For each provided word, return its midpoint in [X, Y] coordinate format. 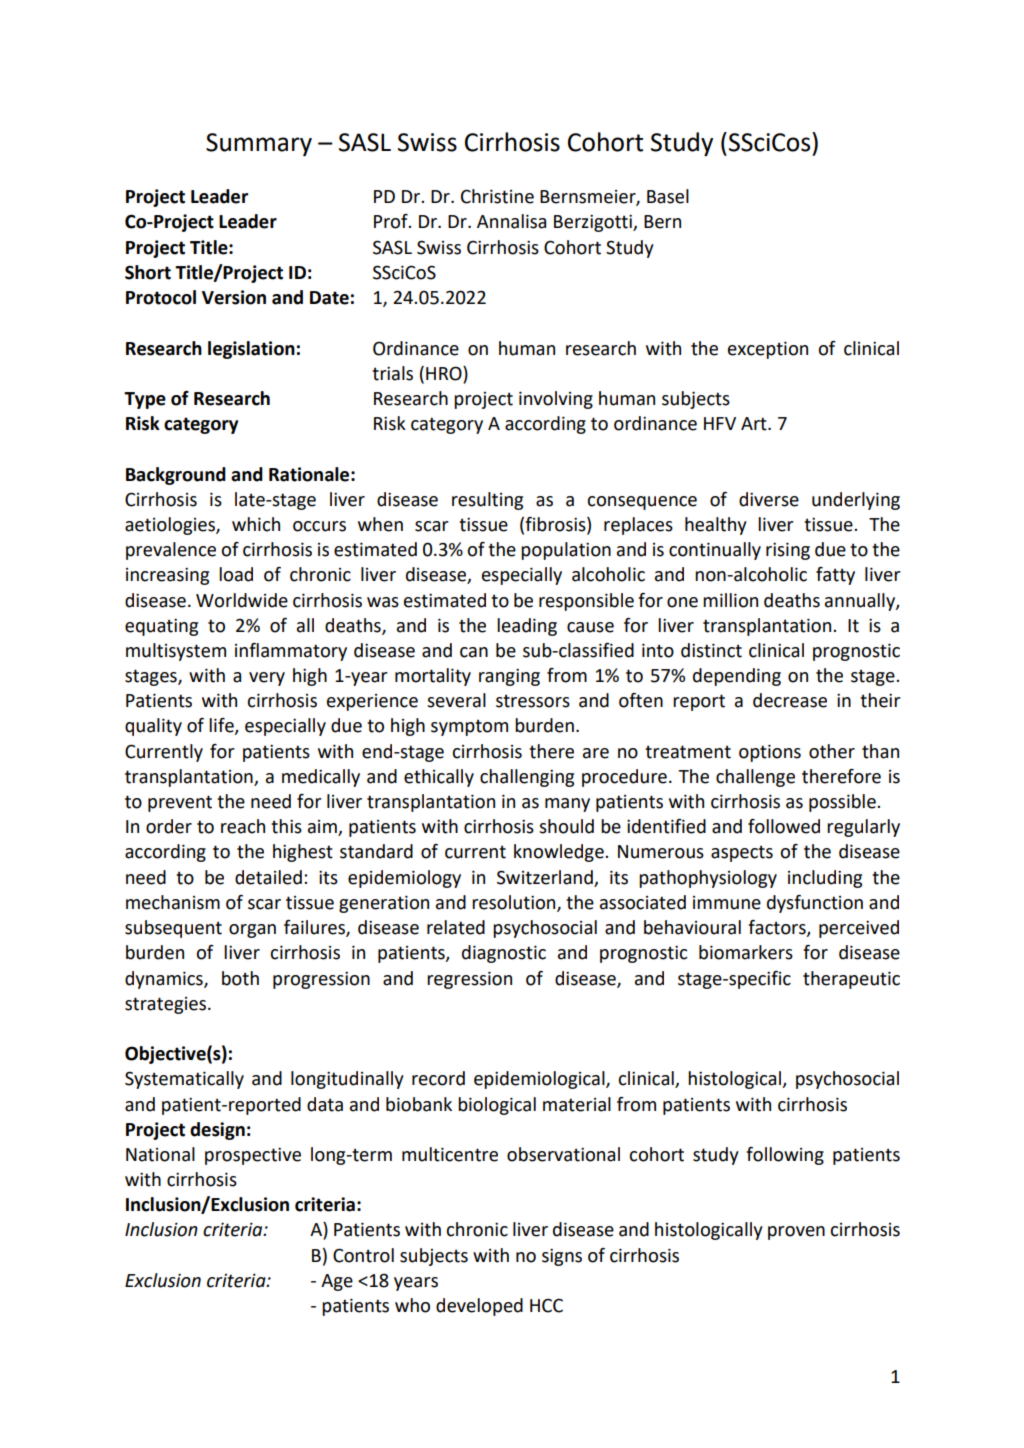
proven [796, 1233]
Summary [259, 144]
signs [562, 1257]
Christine [497, 196]
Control [363, 1255]
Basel [668, 196]
